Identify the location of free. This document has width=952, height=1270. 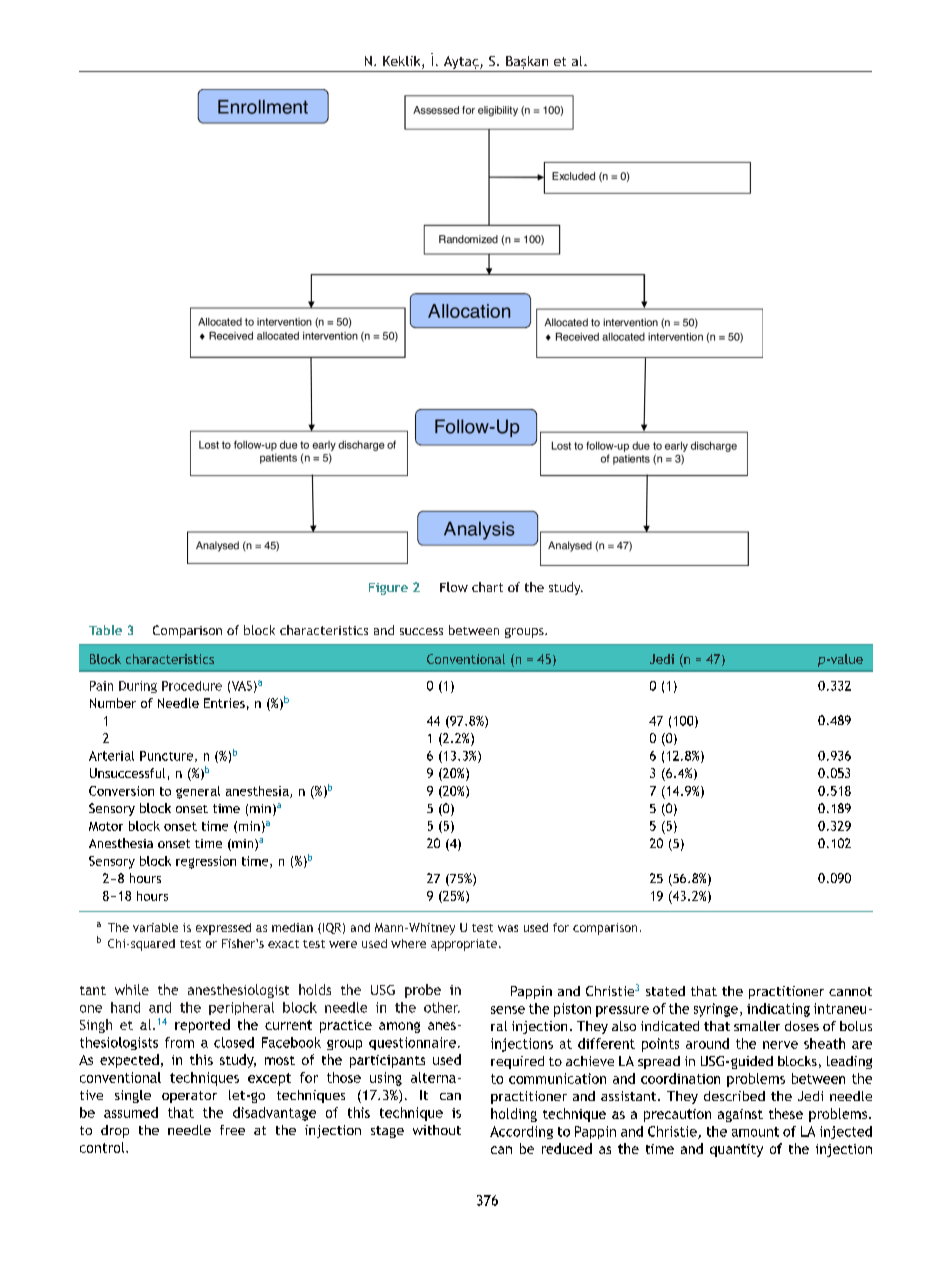
(232, 1130).
